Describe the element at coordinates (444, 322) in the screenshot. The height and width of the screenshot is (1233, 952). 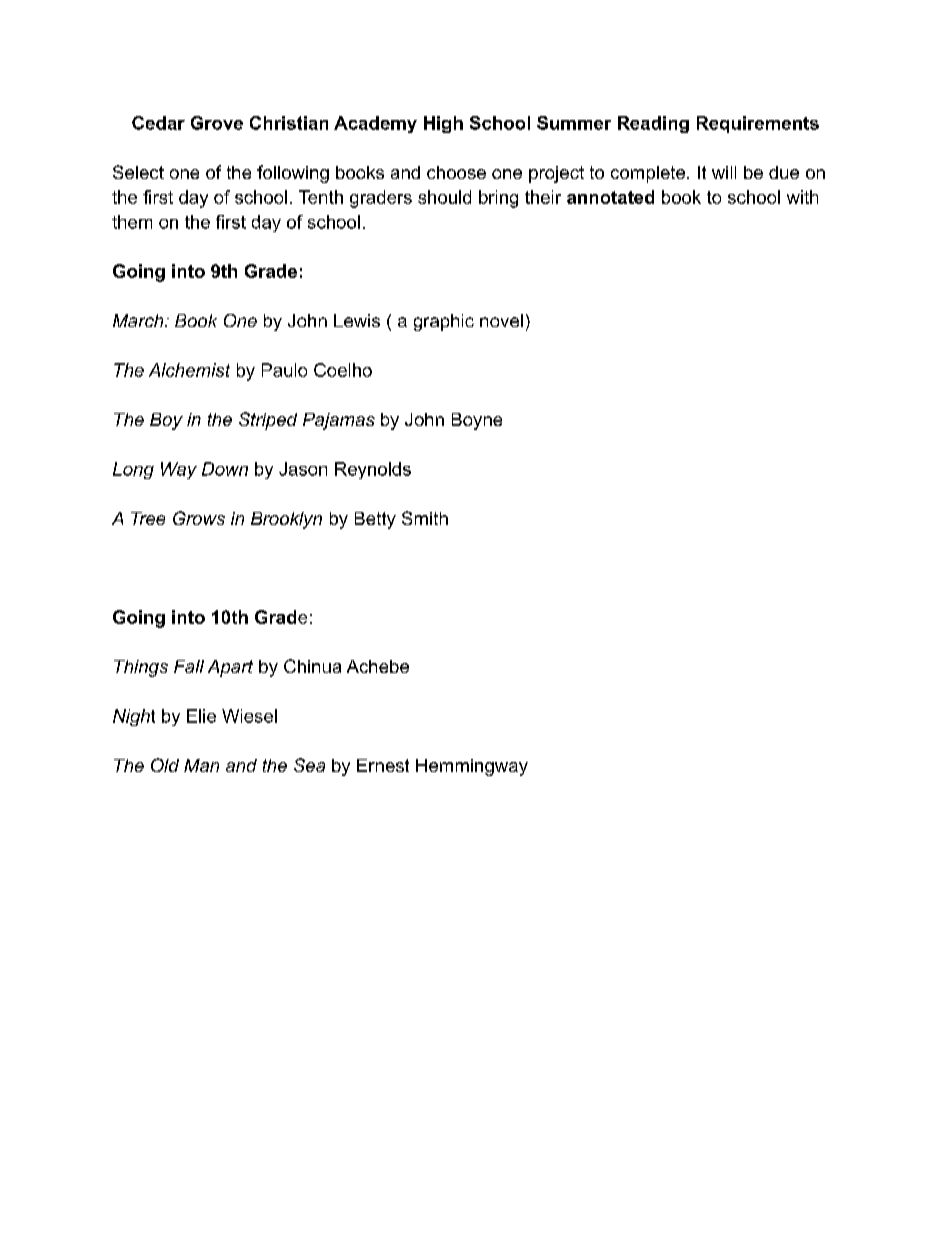
I see `graphic` at that location.
